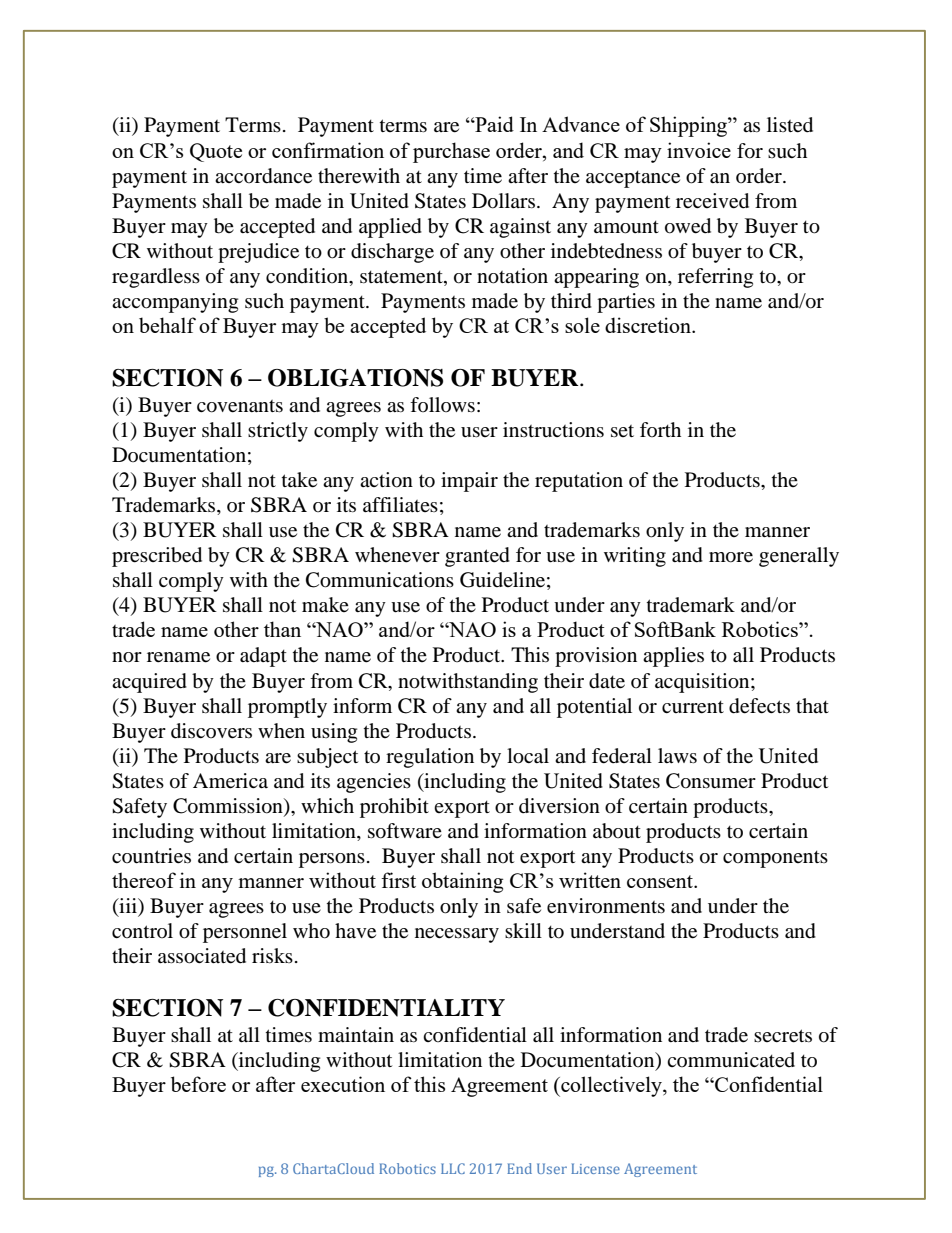  Describe the element at coordinates (451, 152) in the screenshot. I see `purchase` at that location.
